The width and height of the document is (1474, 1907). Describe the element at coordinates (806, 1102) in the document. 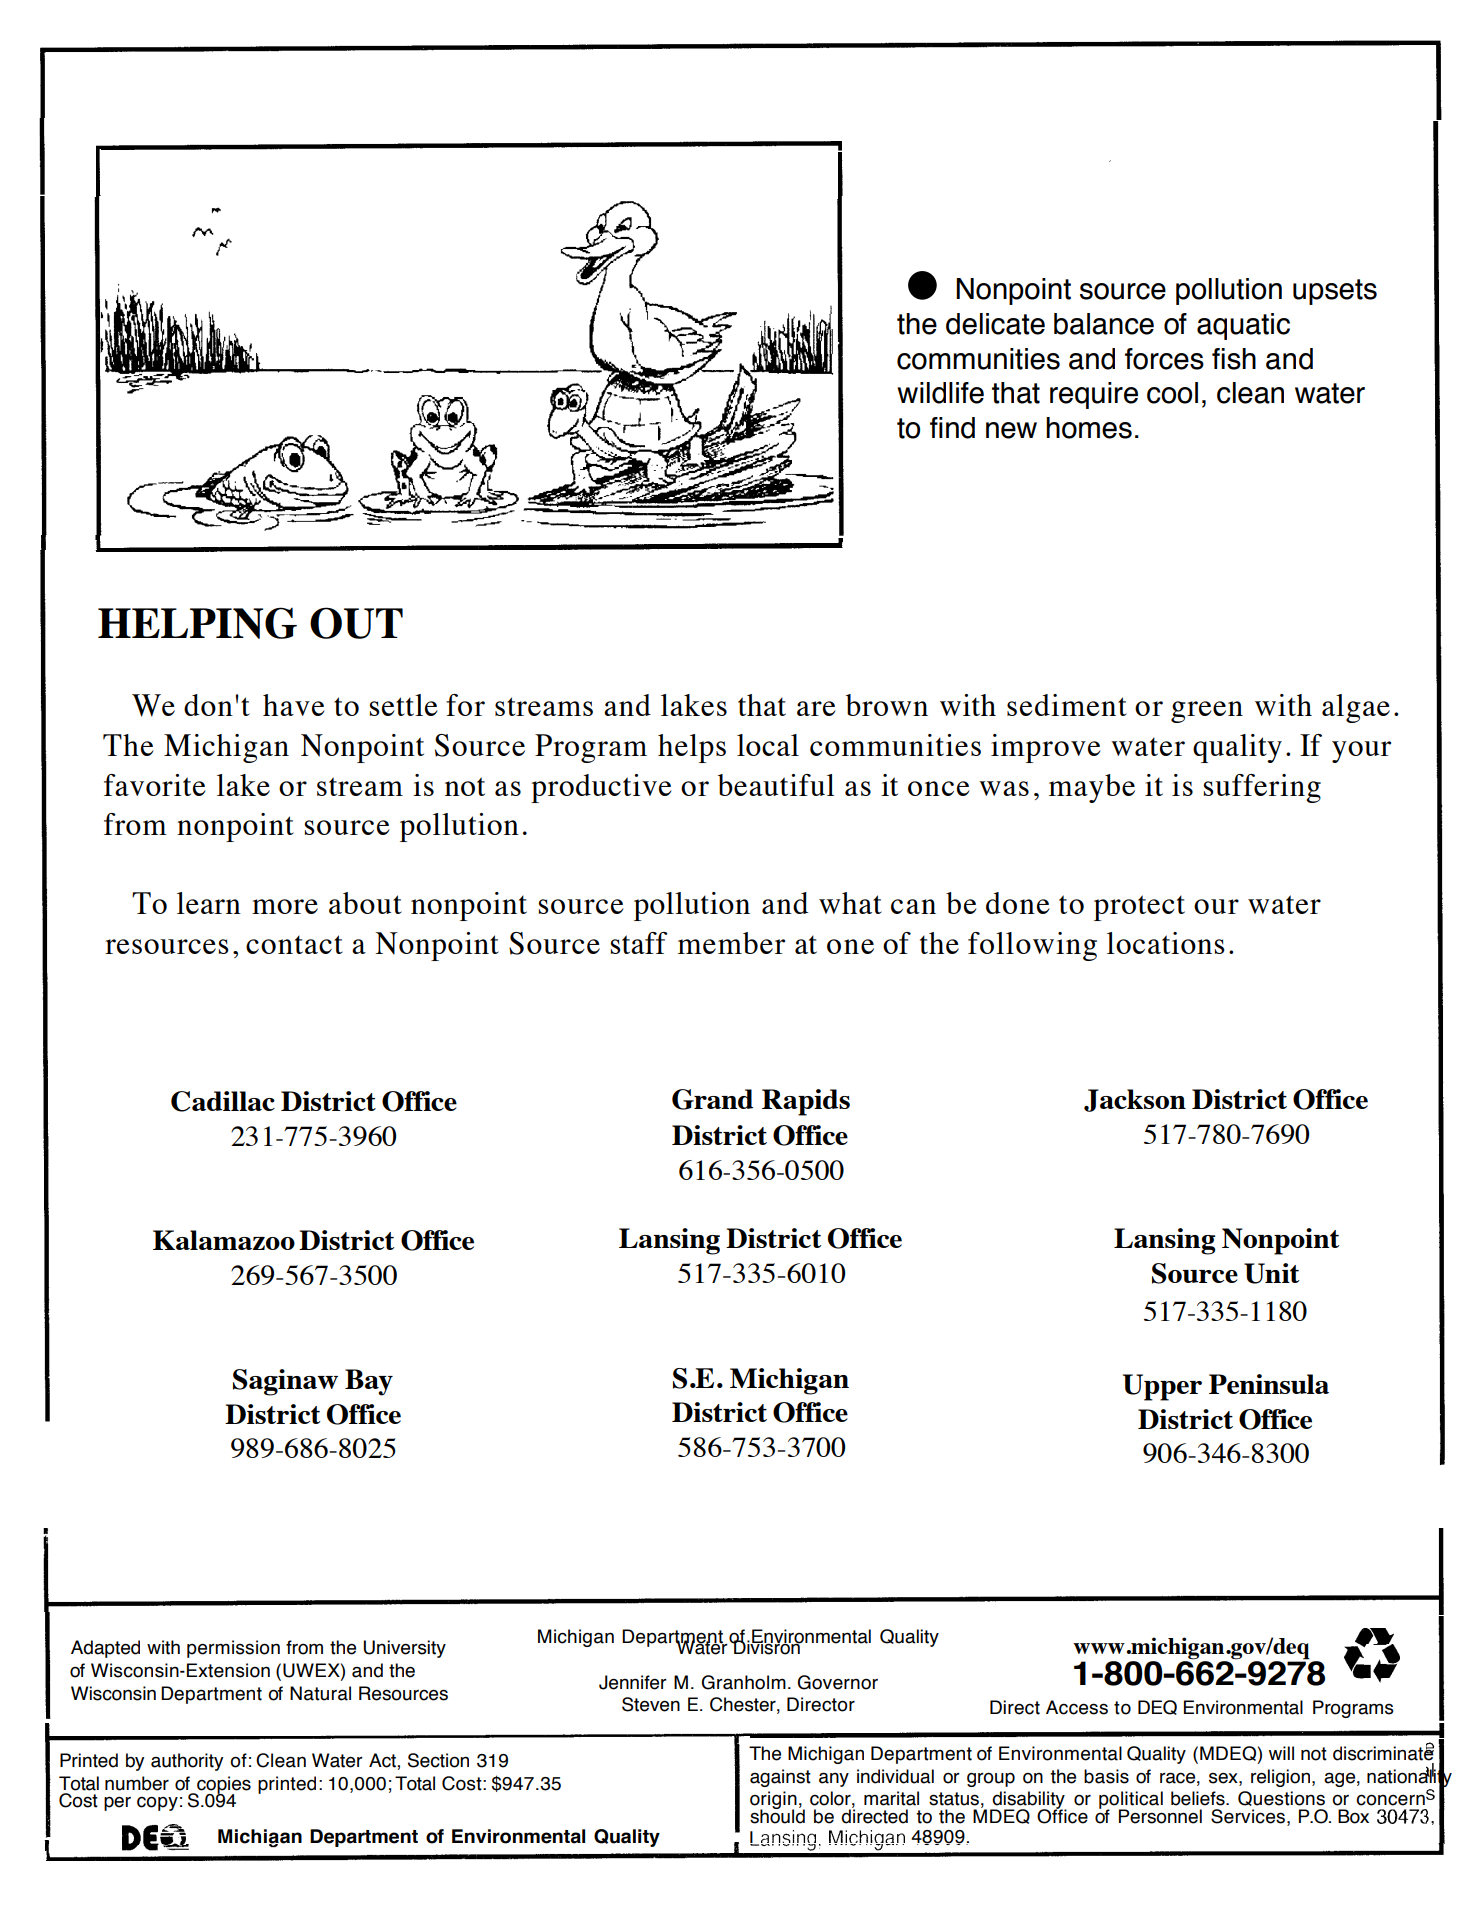

I see `Rapids` at that location.
